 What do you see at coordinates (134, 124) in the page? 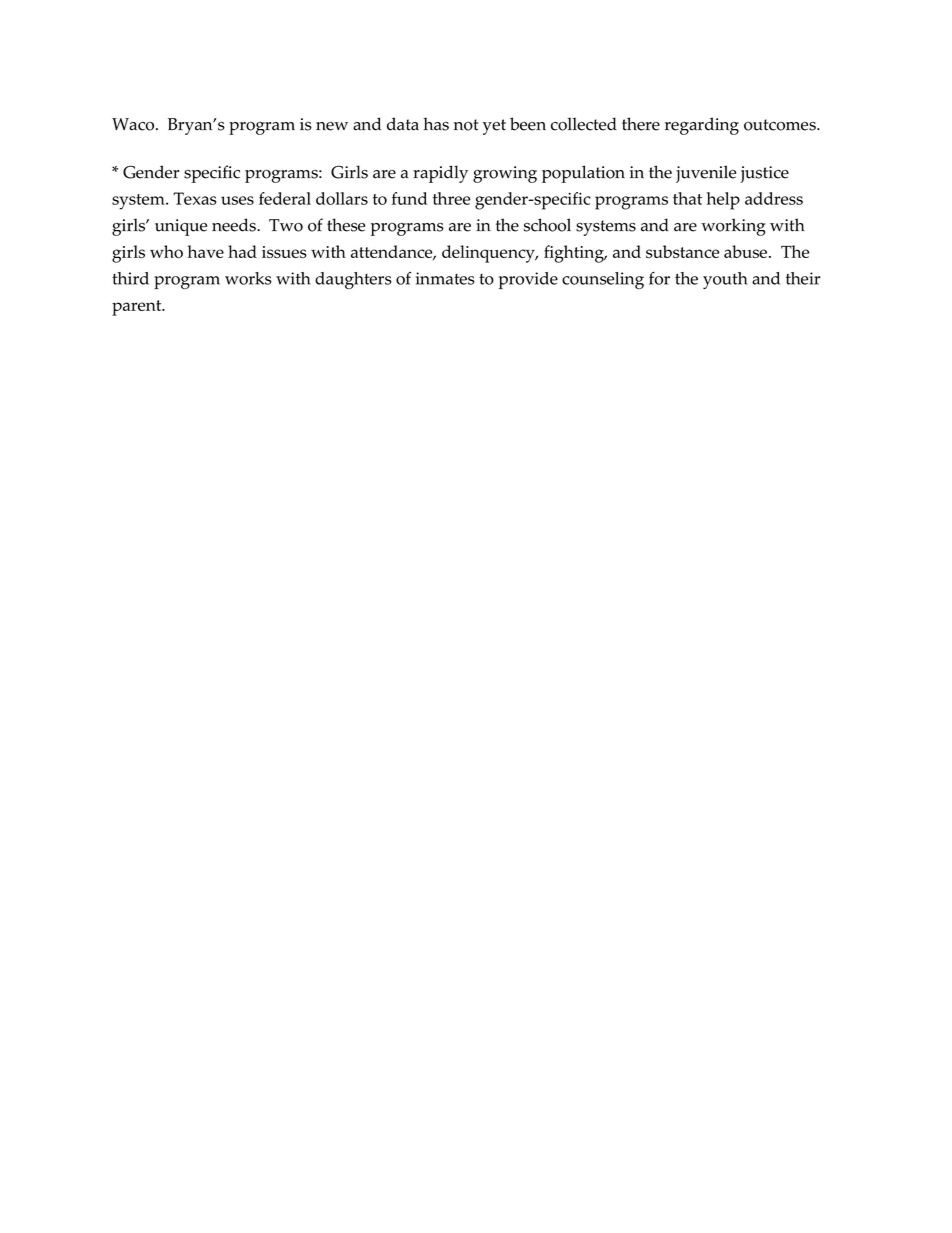
I see `Waco` at bounding box center [134, 124].
